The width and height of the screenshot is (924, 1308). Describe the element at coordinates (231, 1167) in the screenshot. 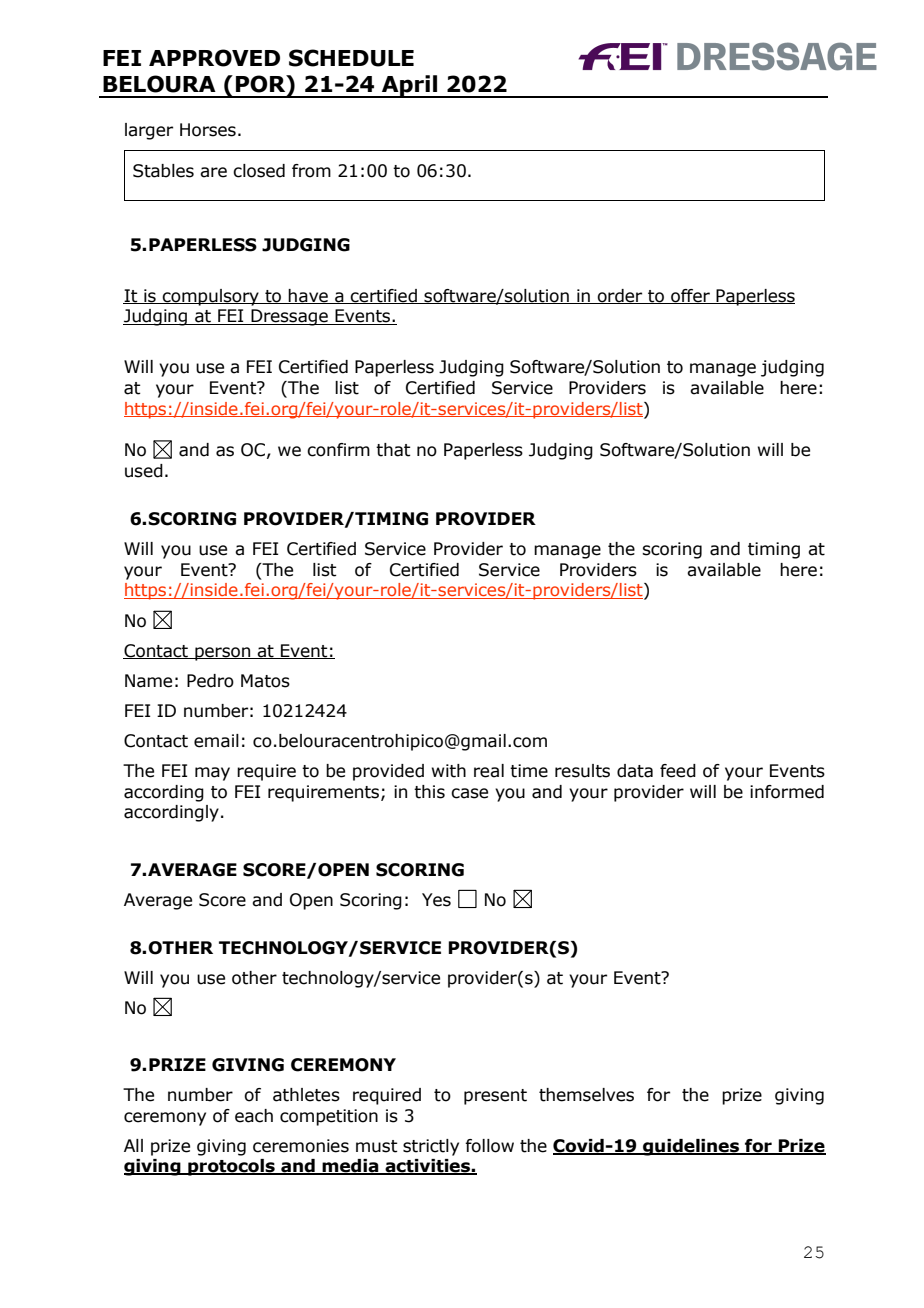

I see `protocols` at that location.
